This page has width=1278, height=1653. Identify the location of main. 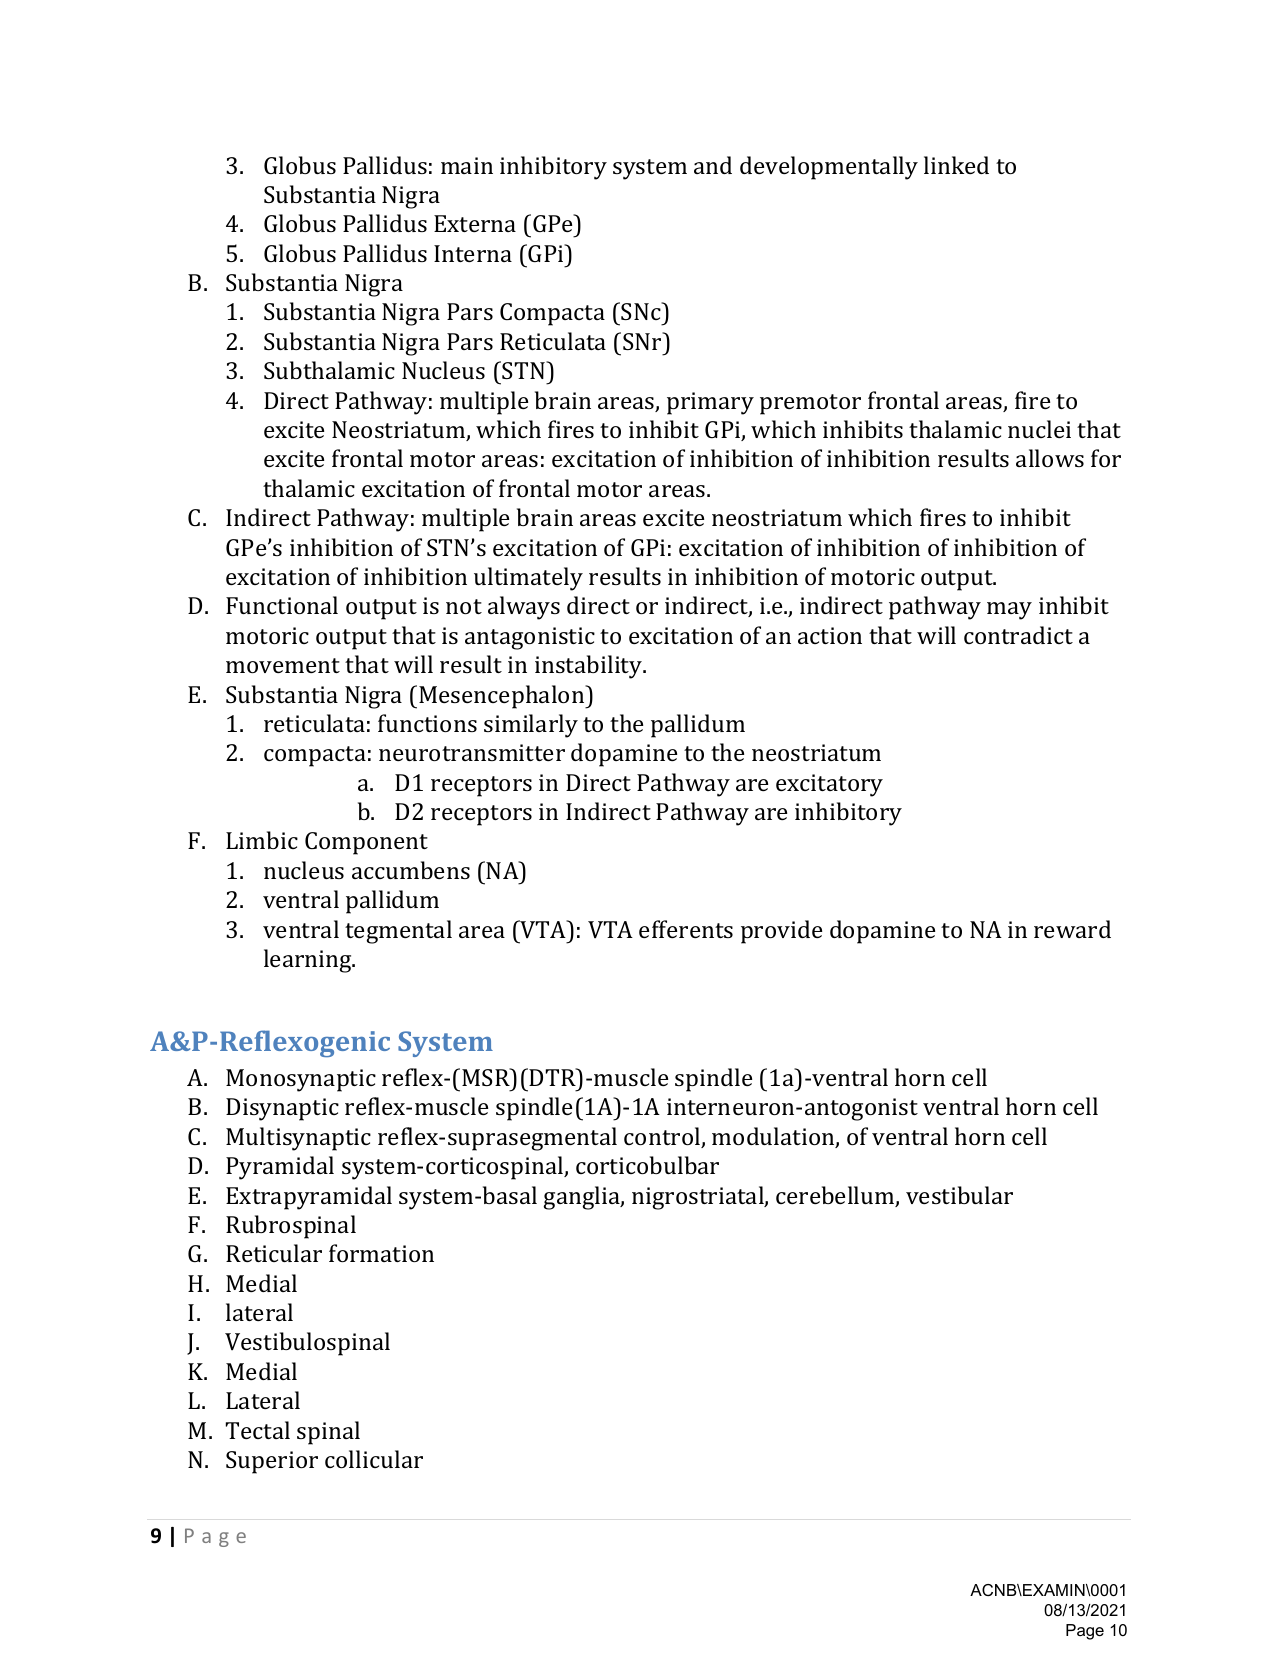
(467, 165).
